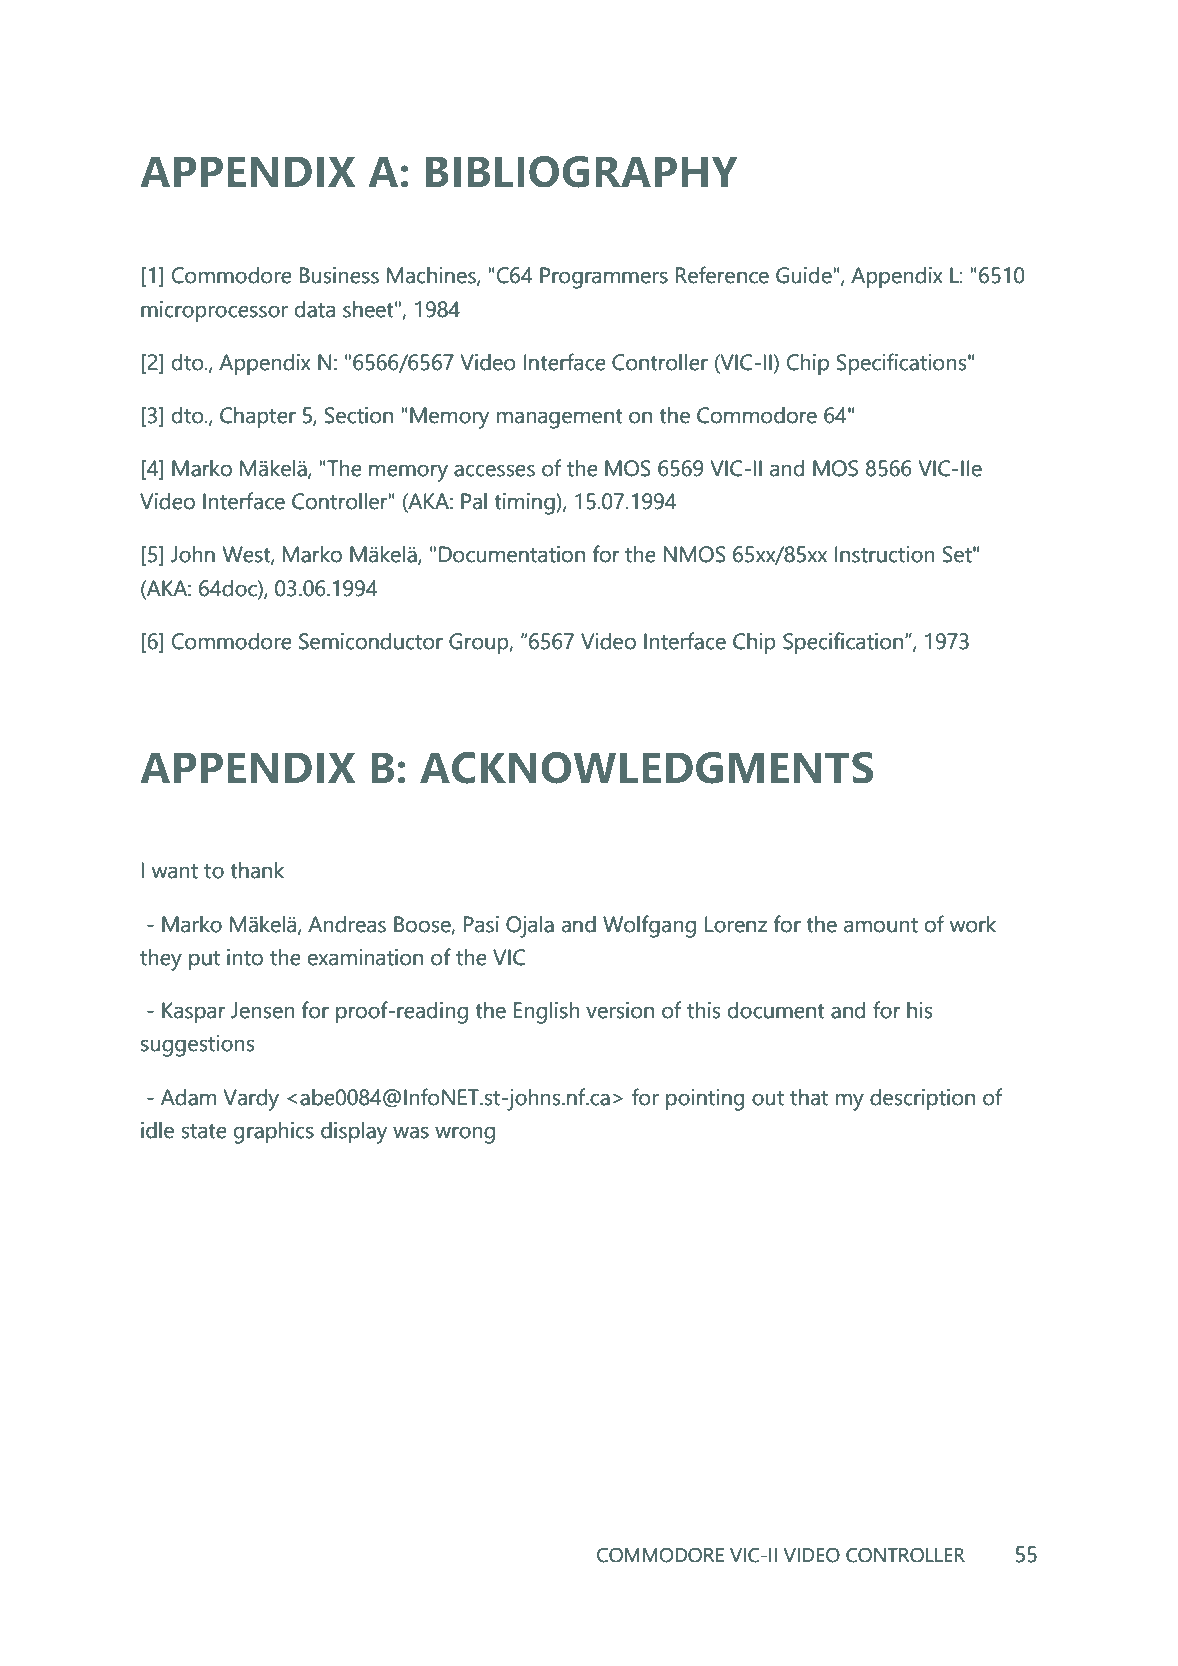  Describe the element at coordinates (646, 768) in the screenshot. I see `ACKNOWLEDGMENTS` at that location.
